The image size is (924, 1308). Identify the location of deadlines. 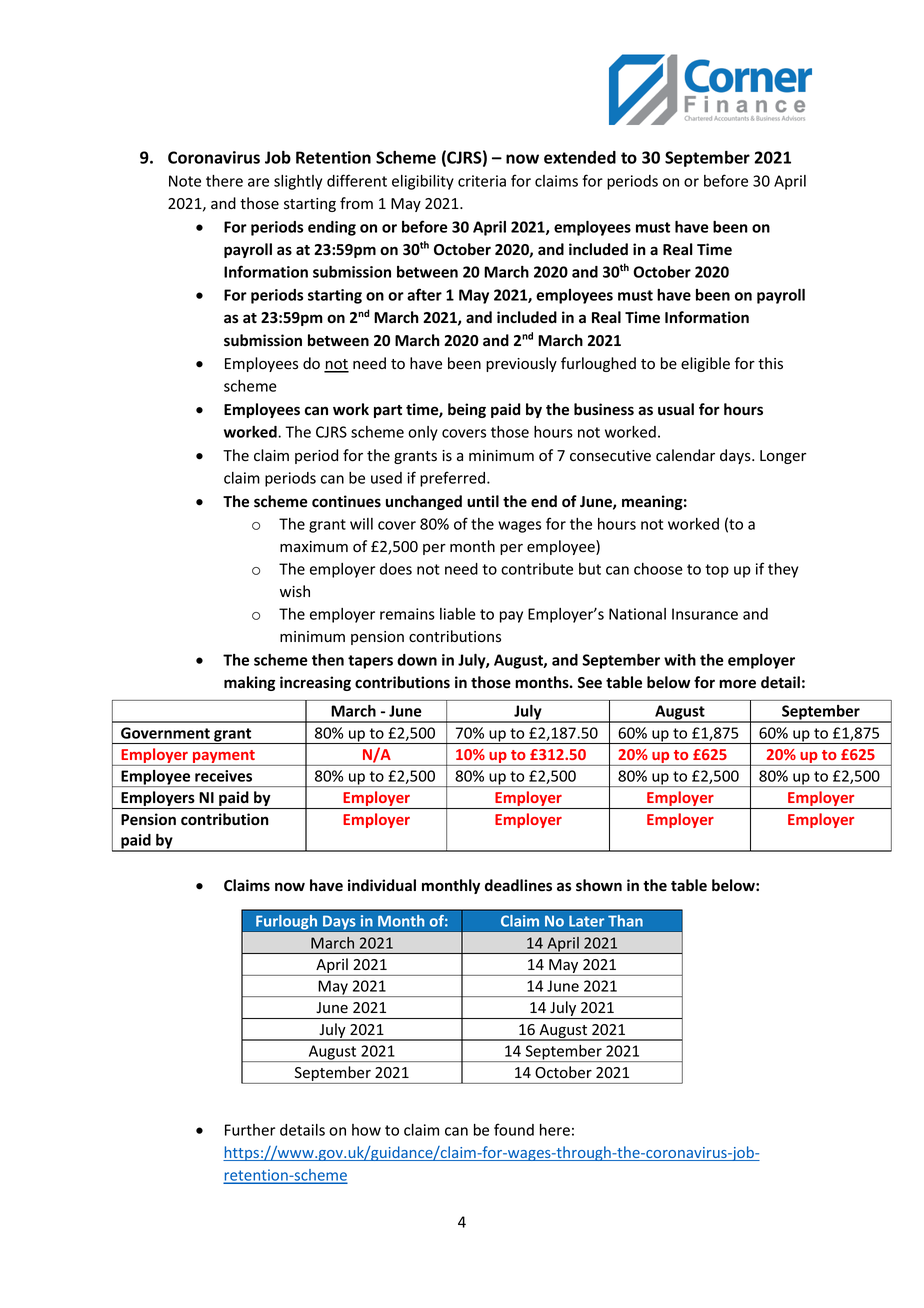
(518, 885).
